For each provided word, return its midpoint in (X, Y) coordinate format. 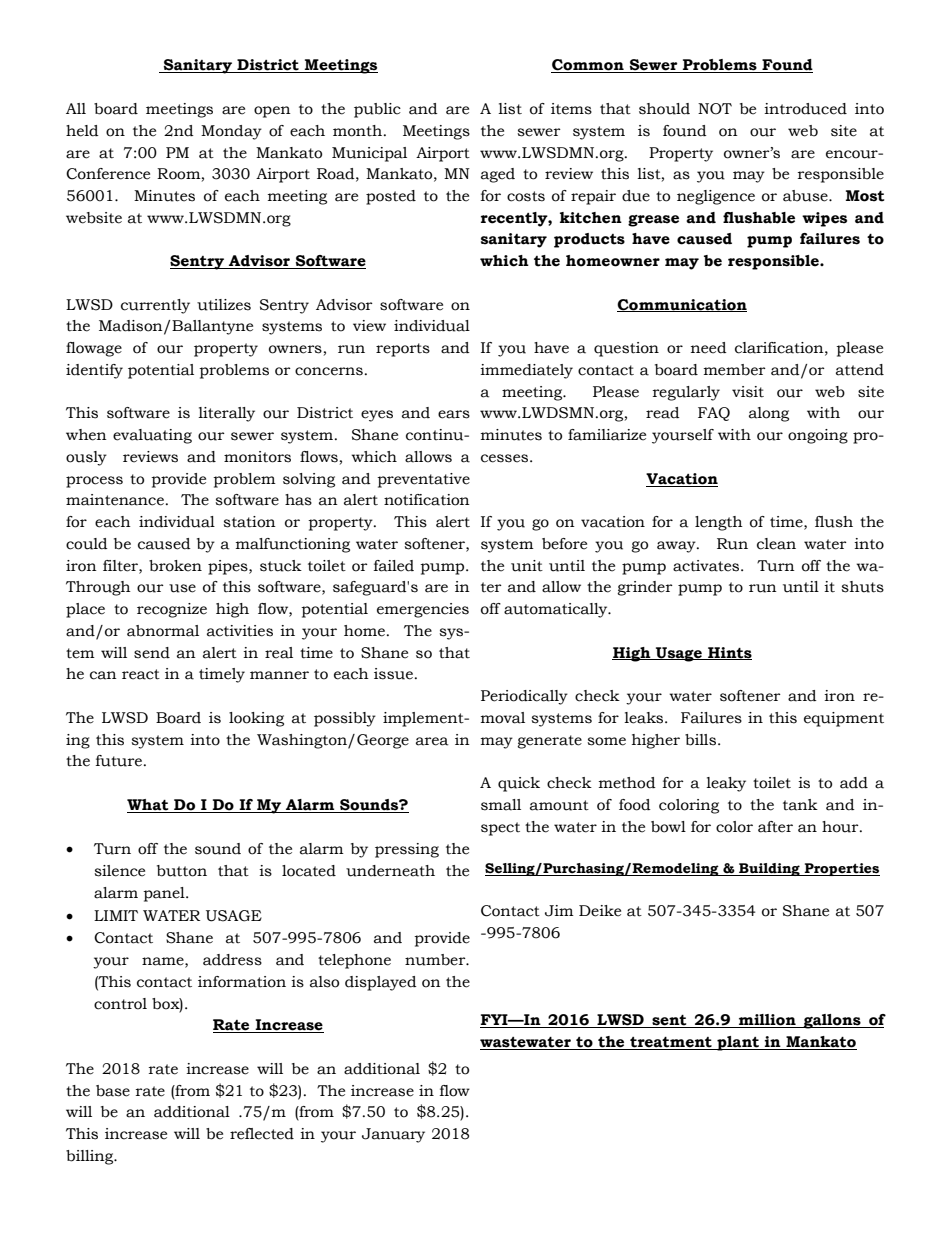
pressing (407, 850)
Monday (231, 132)
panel (165, 894)
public (377, 110)
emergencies (423, 610)
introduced (805, 109)
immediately (526, 371)
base (113, 1091)
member (735, 370)
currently (155, 306)
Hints (729, 653)
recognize (172, 610)
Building (769, 869)
